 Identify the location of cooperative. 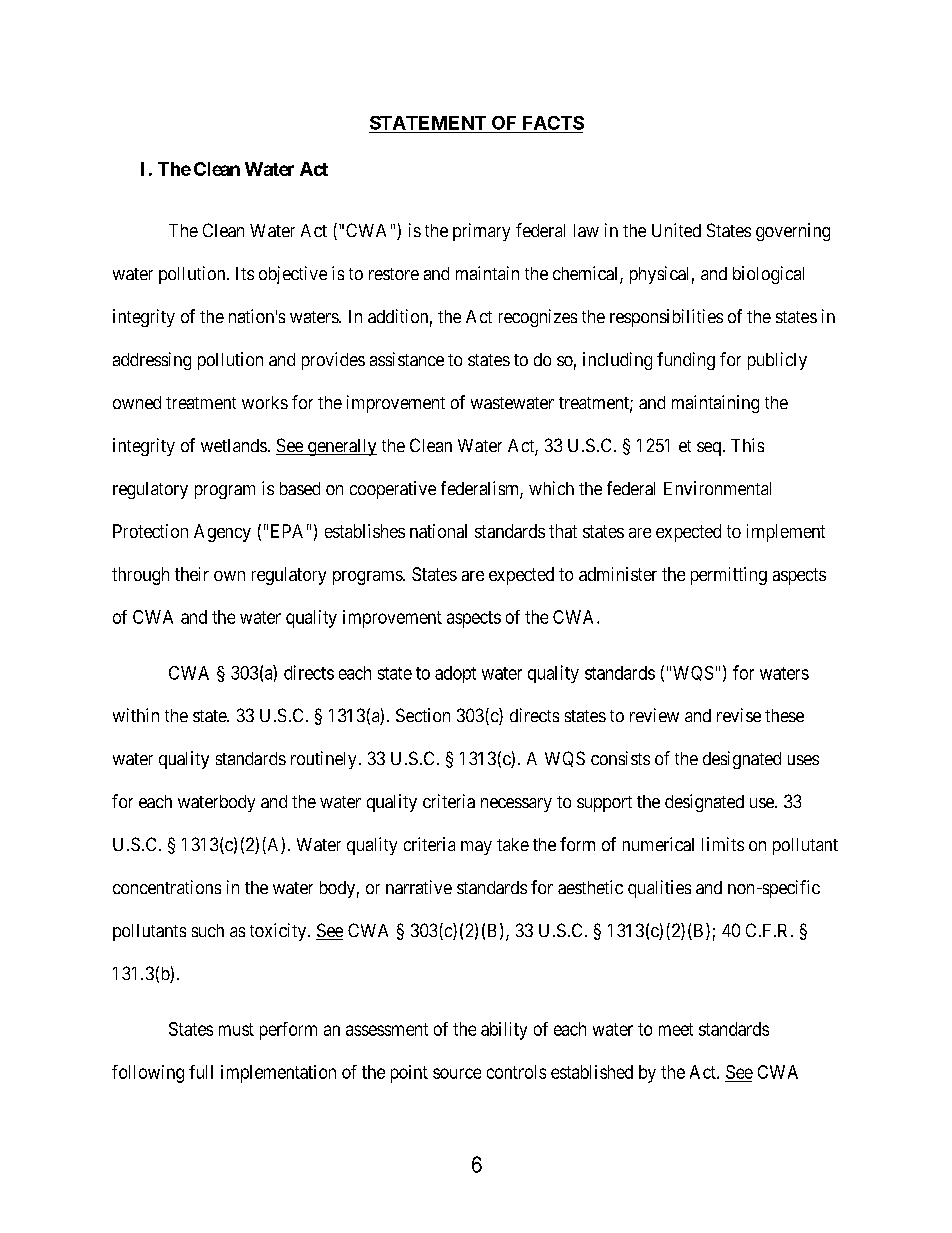
(393, 490).
